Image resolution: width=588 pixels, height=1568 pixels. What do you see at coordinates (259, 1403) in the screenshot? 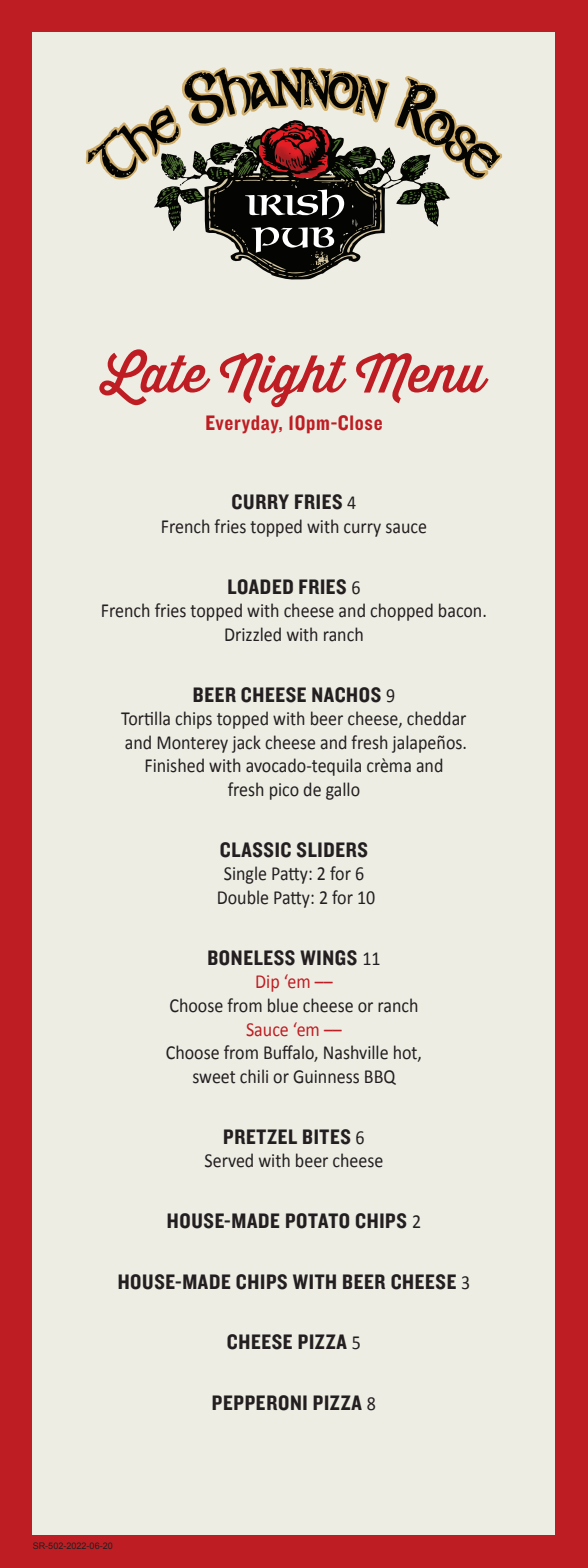
I see `PEPPERONI` at bounding box center [259, 1403].
